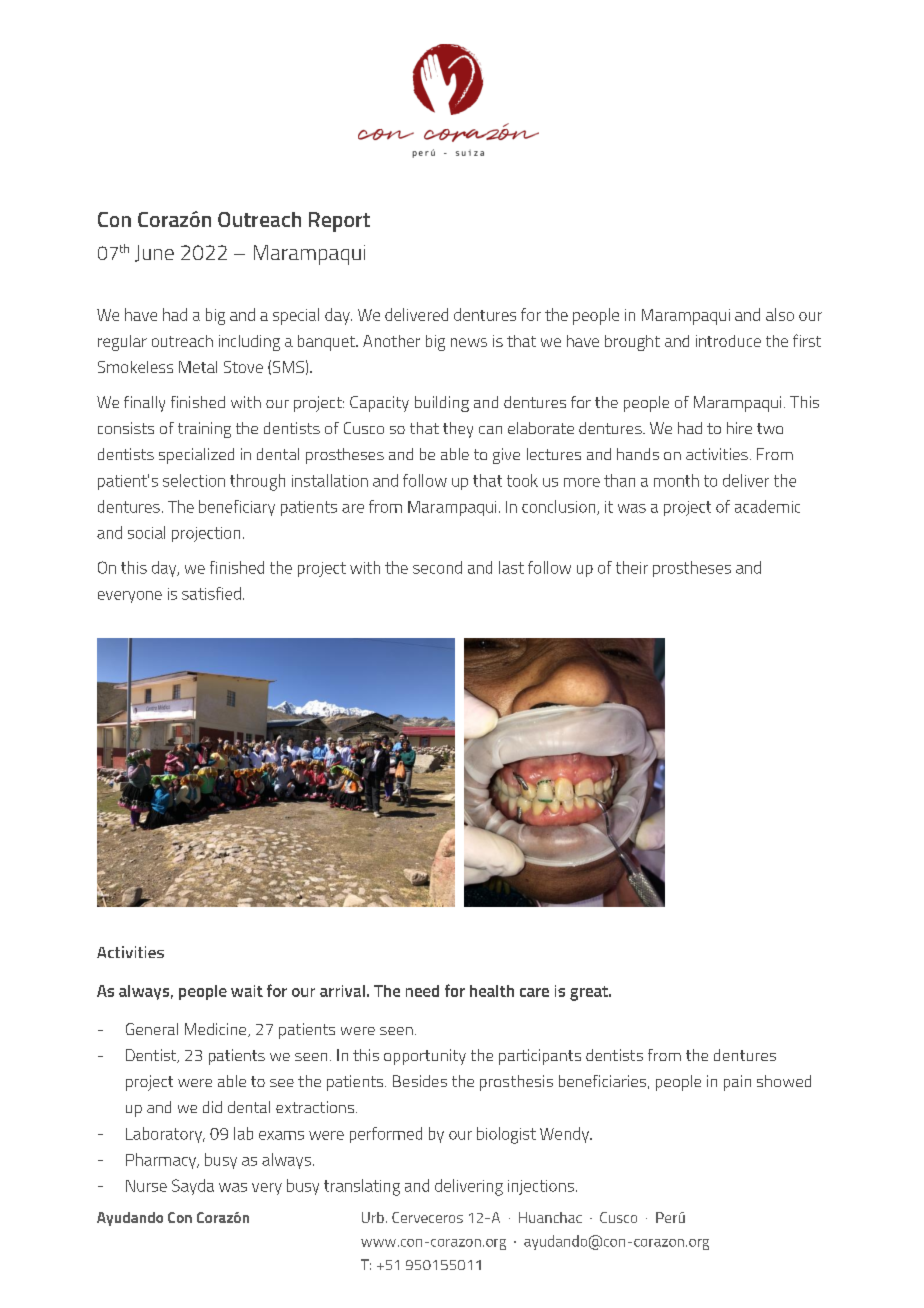  Describe the element at coordinates (632, 567) in the document. I see `their` at that location.
